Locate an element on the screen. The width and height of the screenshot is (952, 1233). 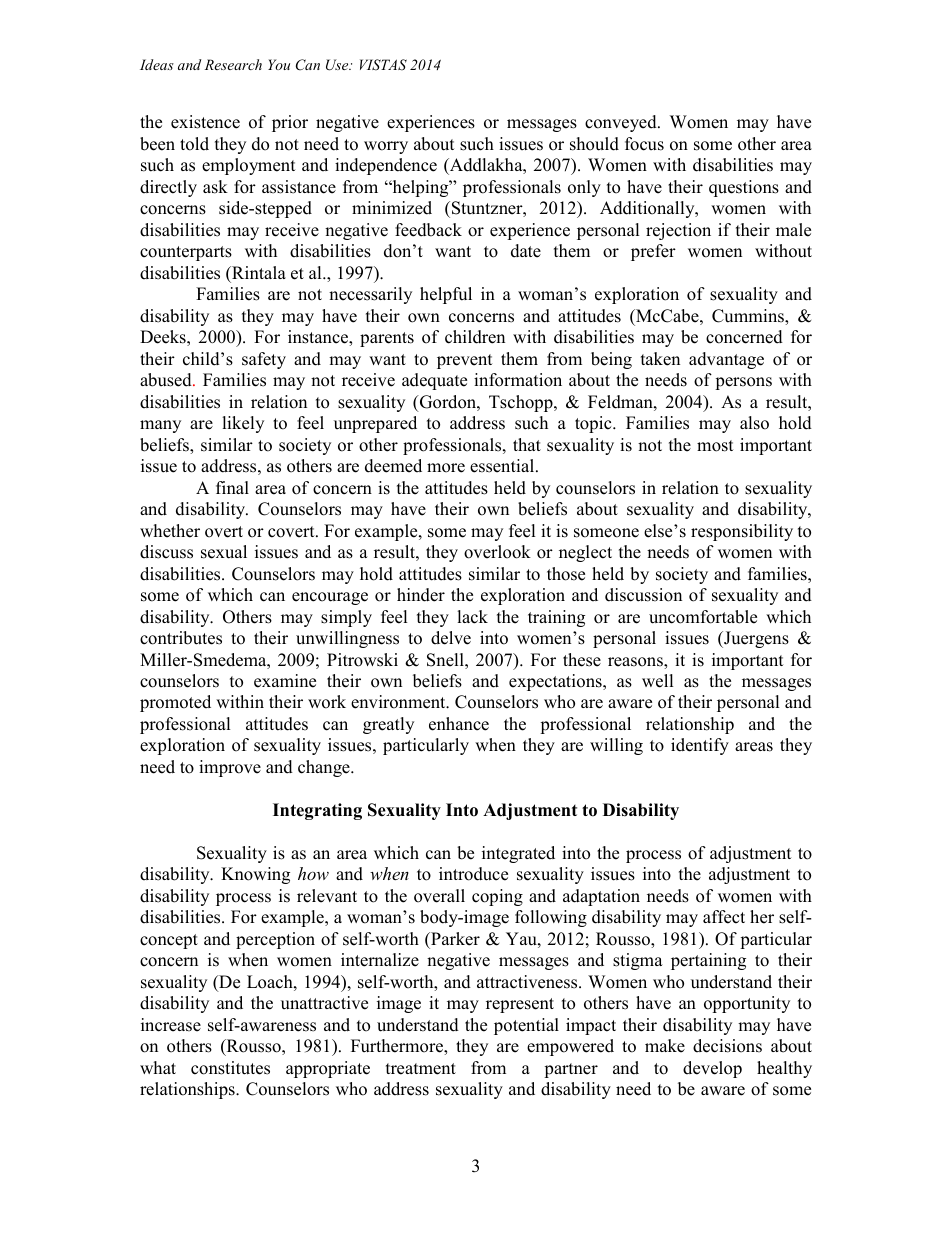
counterparts is located at coordinates (186, 253).
